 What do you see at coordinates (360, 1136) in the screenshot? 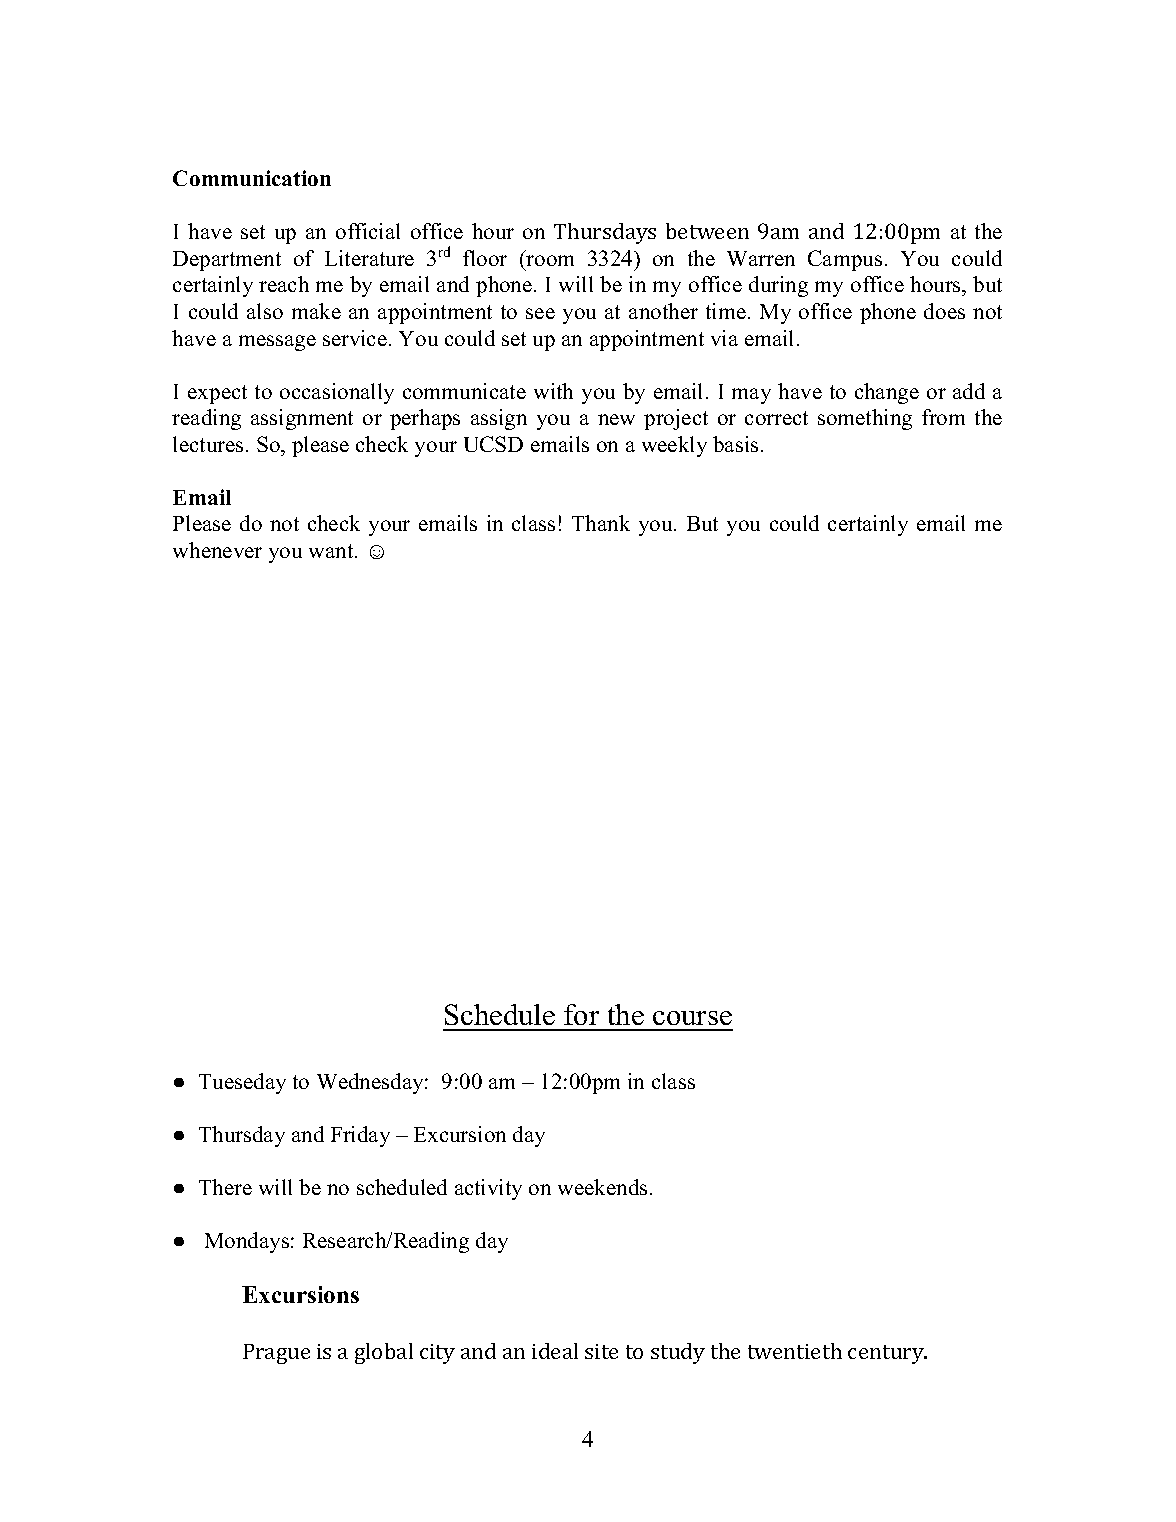
I see `Friday` at bounding box center [360, 1136].
